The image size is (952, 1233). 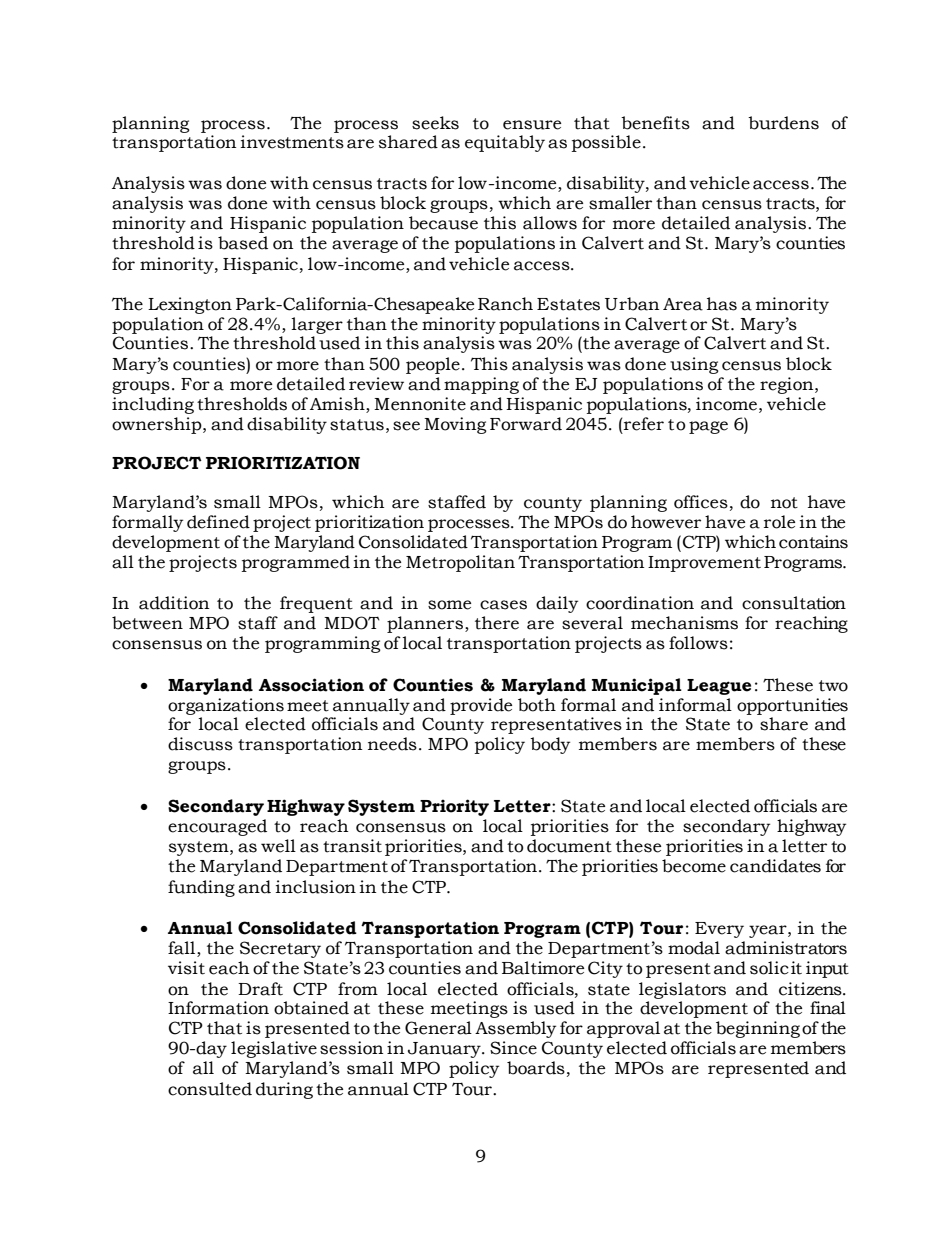 What do you see at coordinates (569, 846) in the page?
I see `document` at bounding box center [569, 846].
